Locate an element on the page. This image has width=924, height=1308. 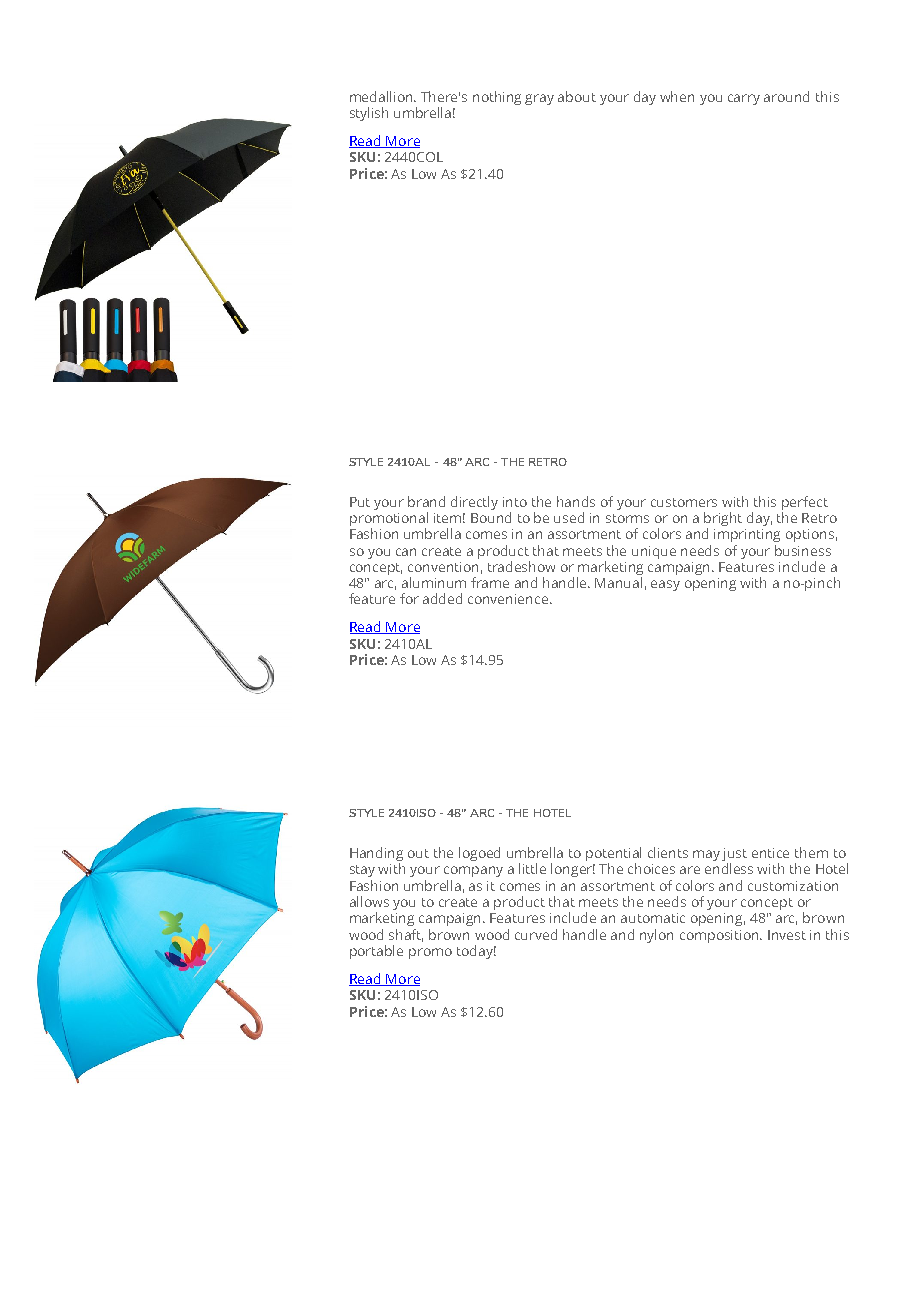
carry is located at coordinates (744, 99).
